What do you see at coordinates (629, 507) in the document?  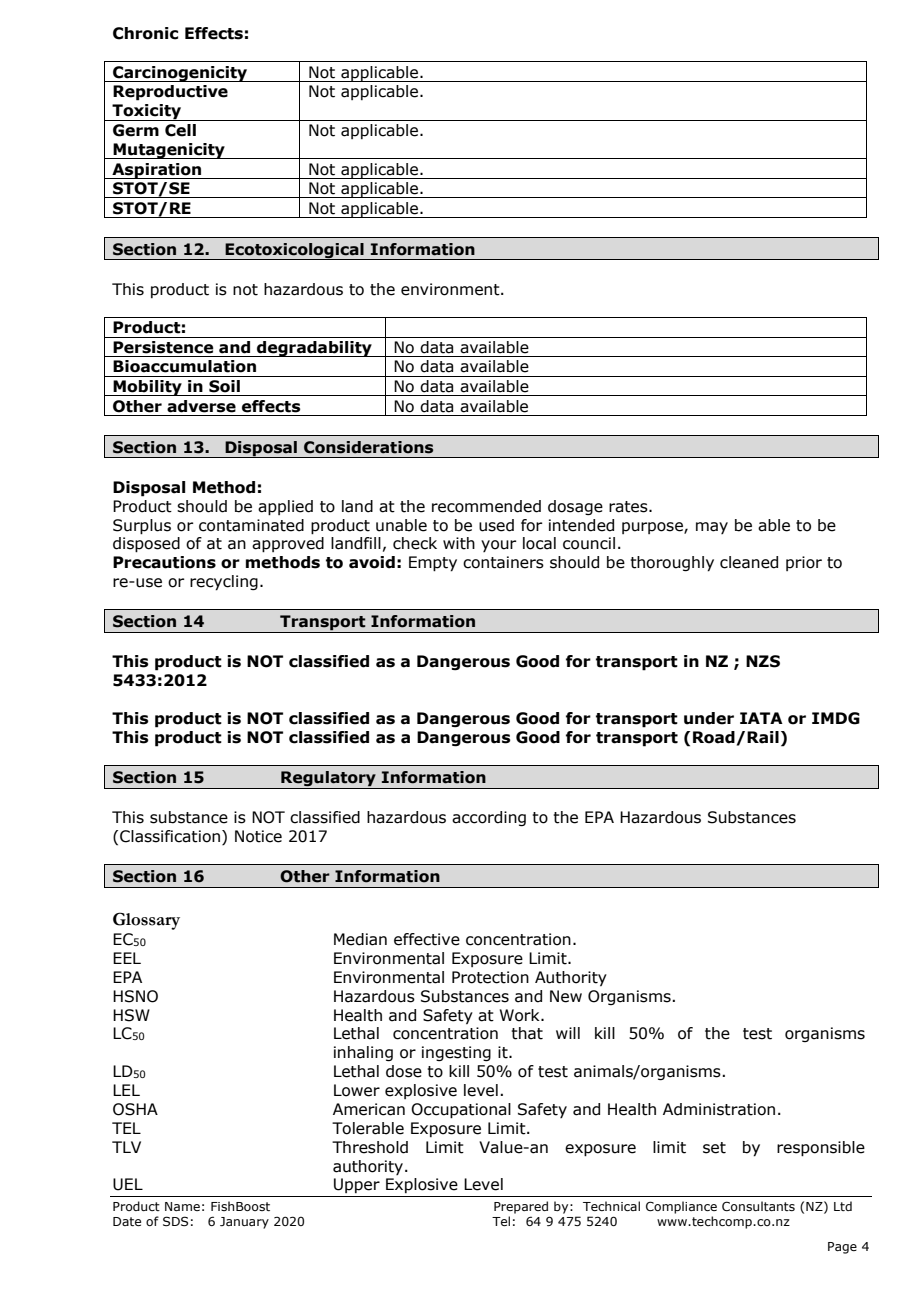 I see `rates` at bounding box center [629, 507].
